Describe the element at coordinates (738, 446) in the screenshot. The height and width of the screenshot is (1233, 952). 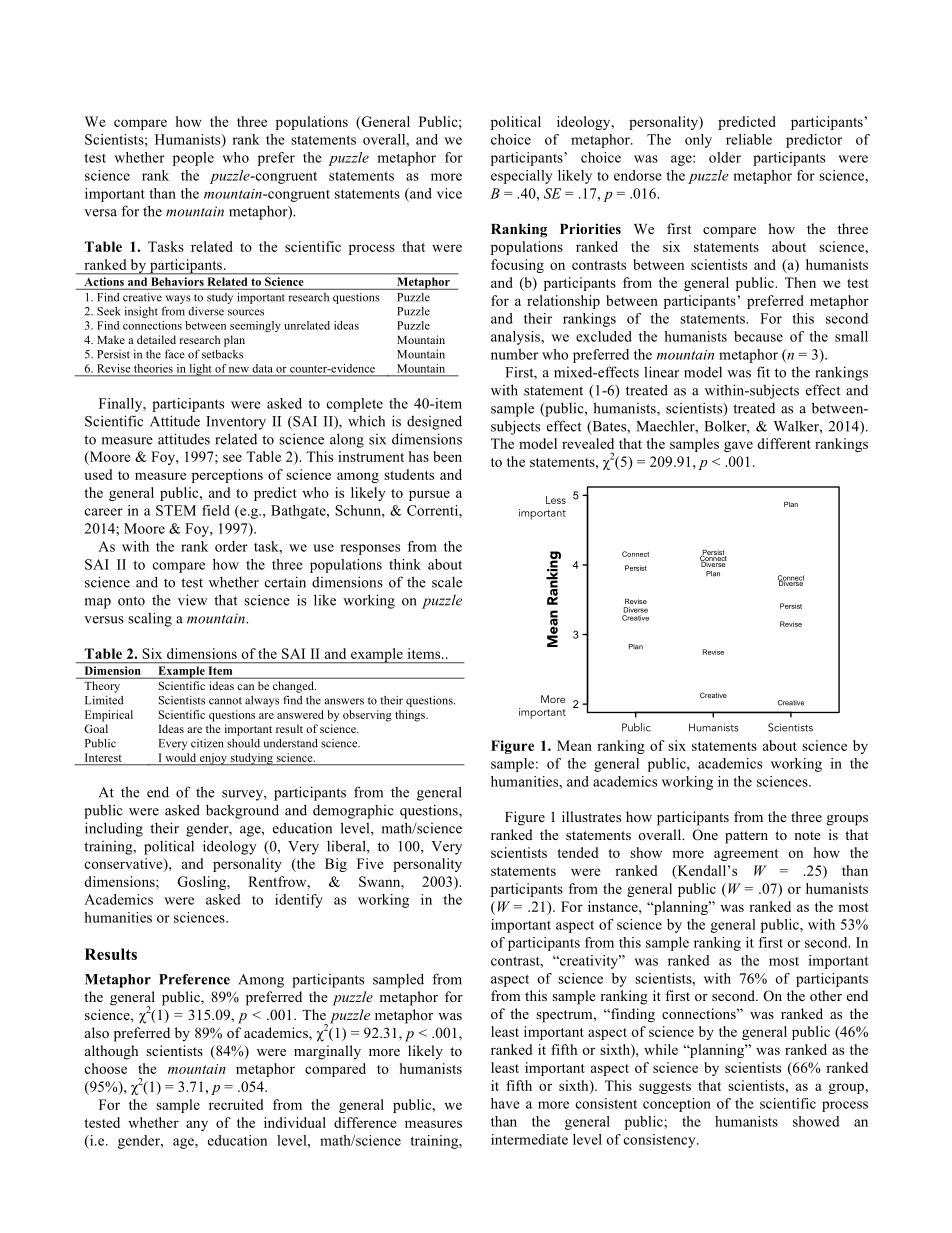
I see `gave` at that location.
